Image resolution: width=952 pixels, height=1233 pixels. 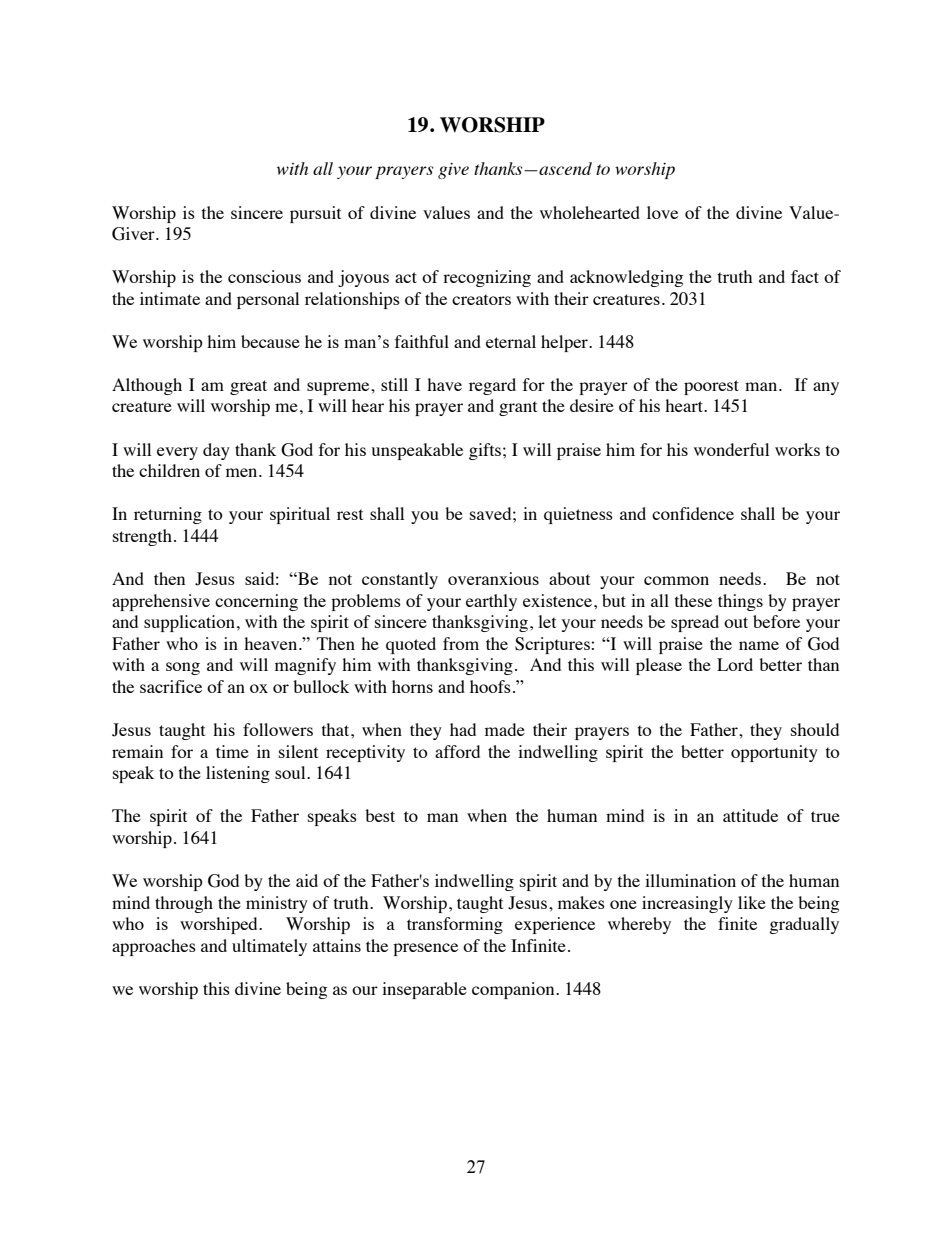 What do you see at coordinates (269, 947) in the screenshot?
I see `ultimately` at bounding box center [269, 947].
